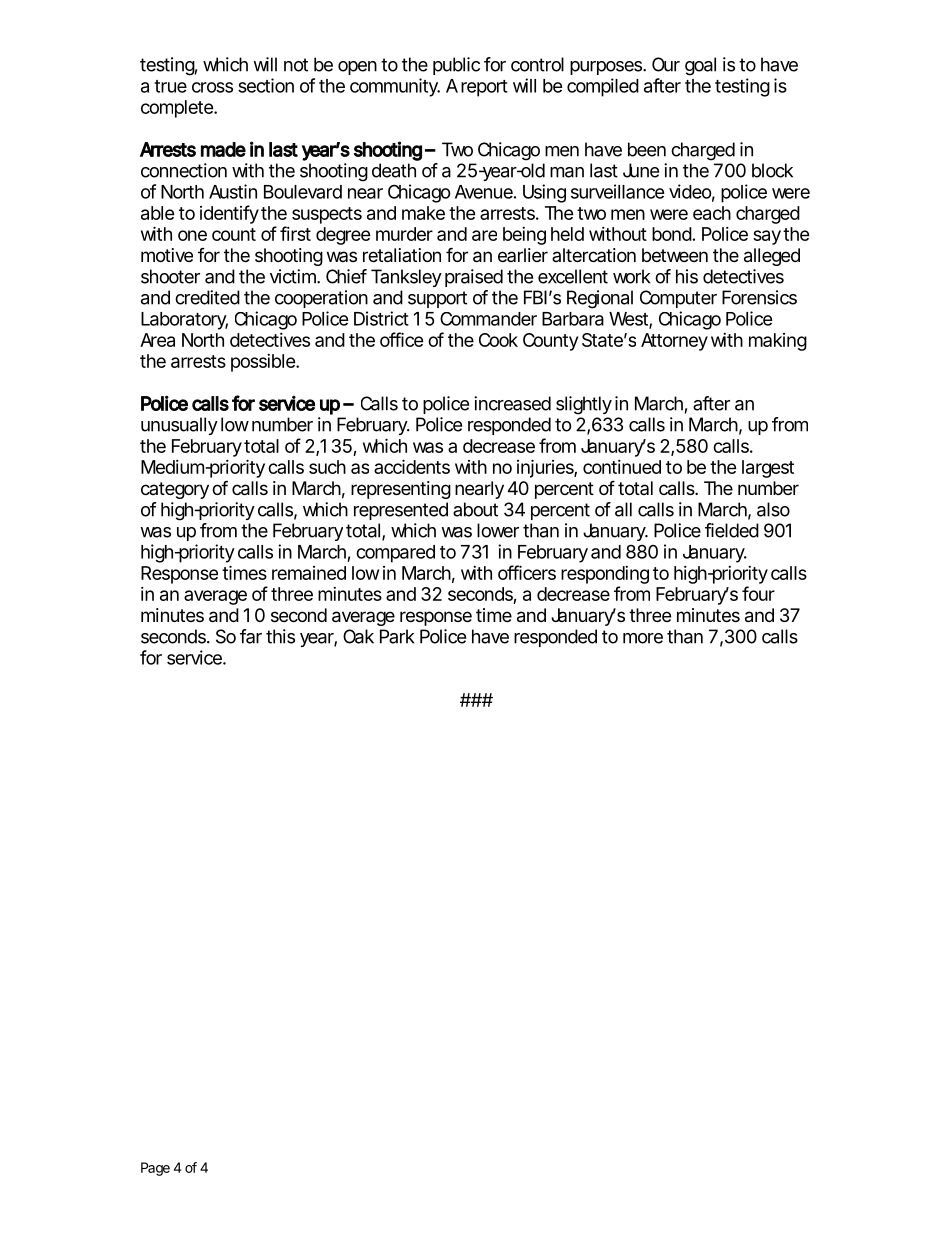 This page has height=1233, width=952. I want to click on Page, so click(155, 1169).
